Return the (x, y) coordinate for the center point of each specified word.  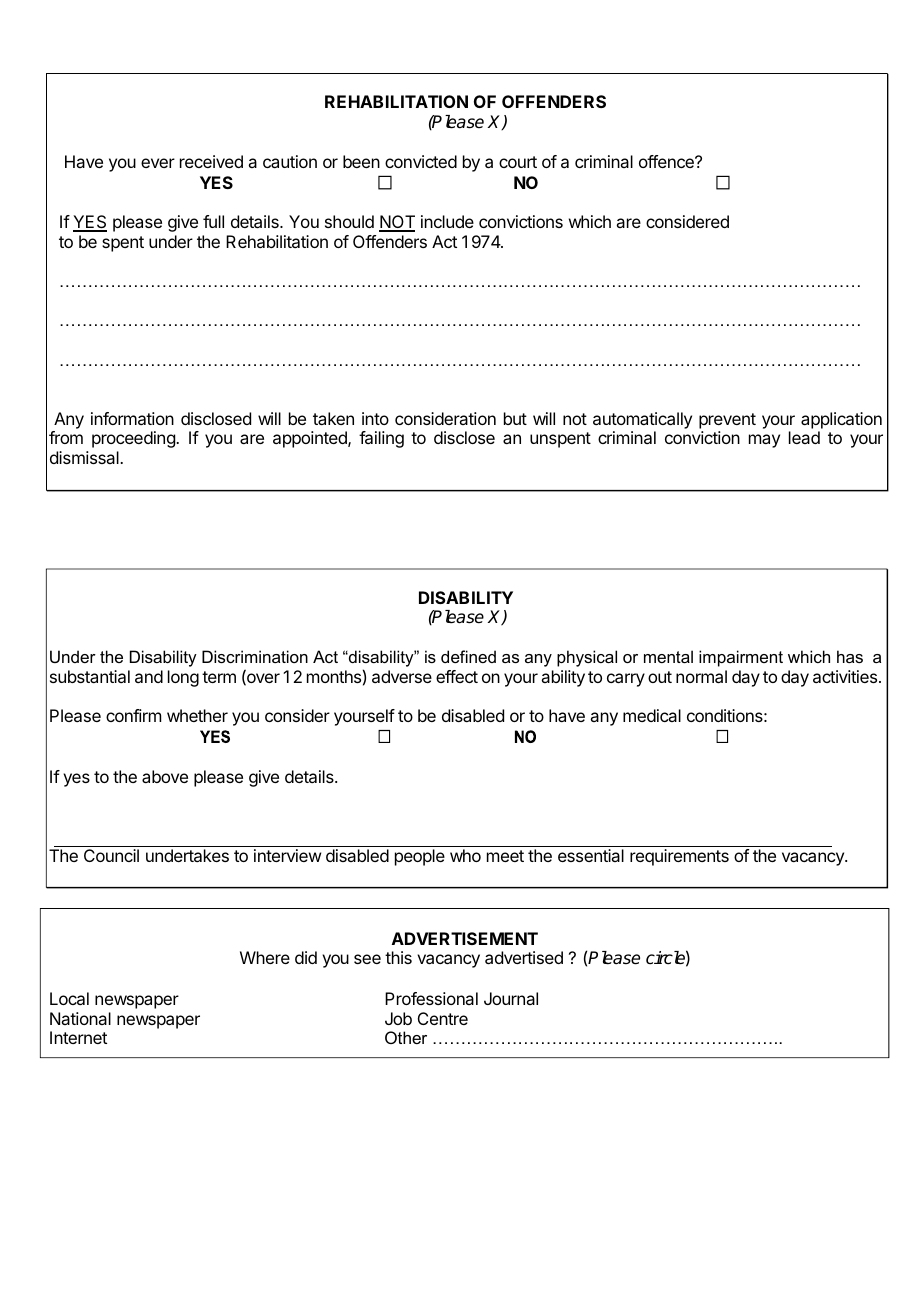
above (165, 776)
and (149, 676)
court (518, 162)
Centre (443, 1018)
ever (158, 163)
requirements (679, 857)
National (80, 1018)
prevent (727, 421)
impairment (741, 658)
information (132, 418)
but (515, 418)
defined (468, 656)
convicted (421, 161)
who (465, 855)
